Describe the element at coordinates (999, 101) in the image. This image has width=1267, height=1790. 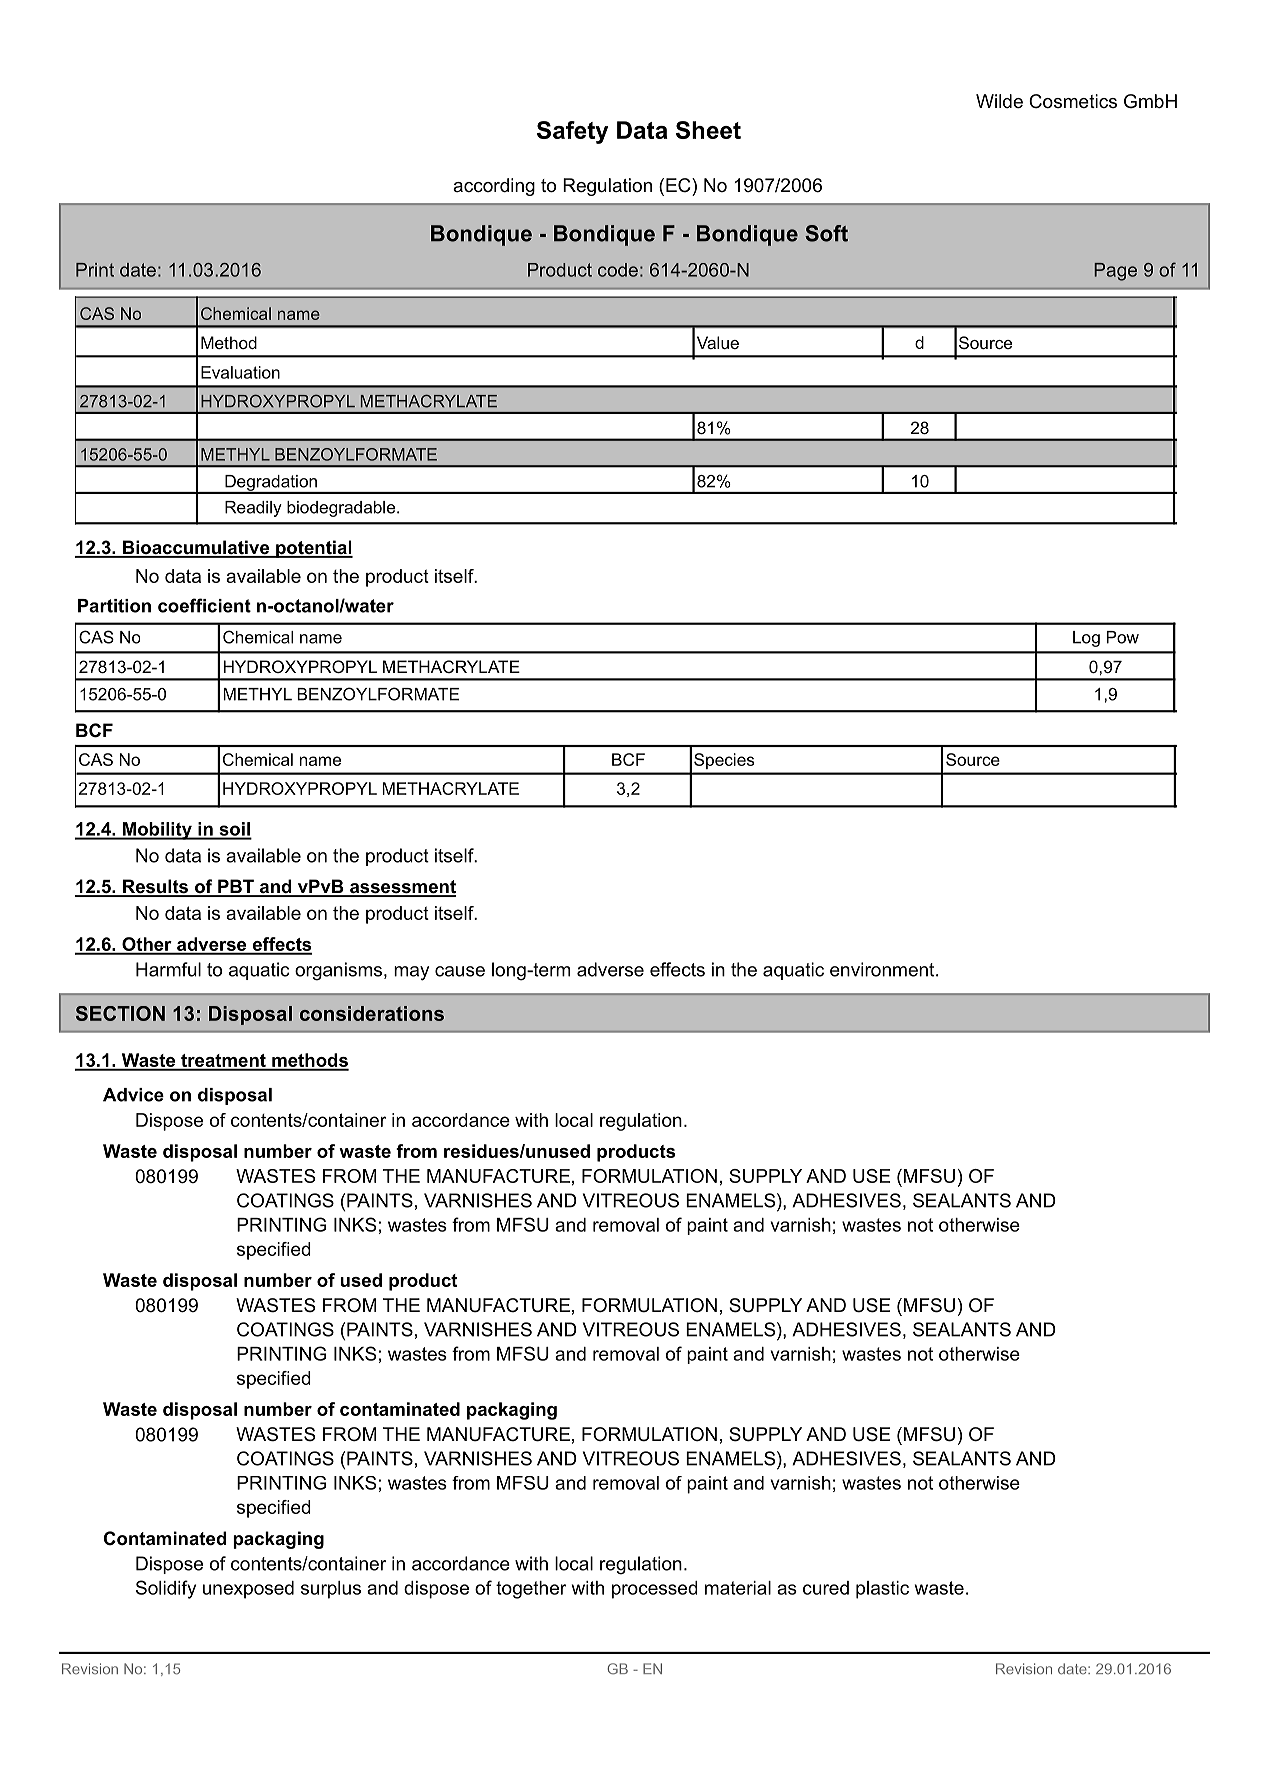
I see `Wilde` at that location.
